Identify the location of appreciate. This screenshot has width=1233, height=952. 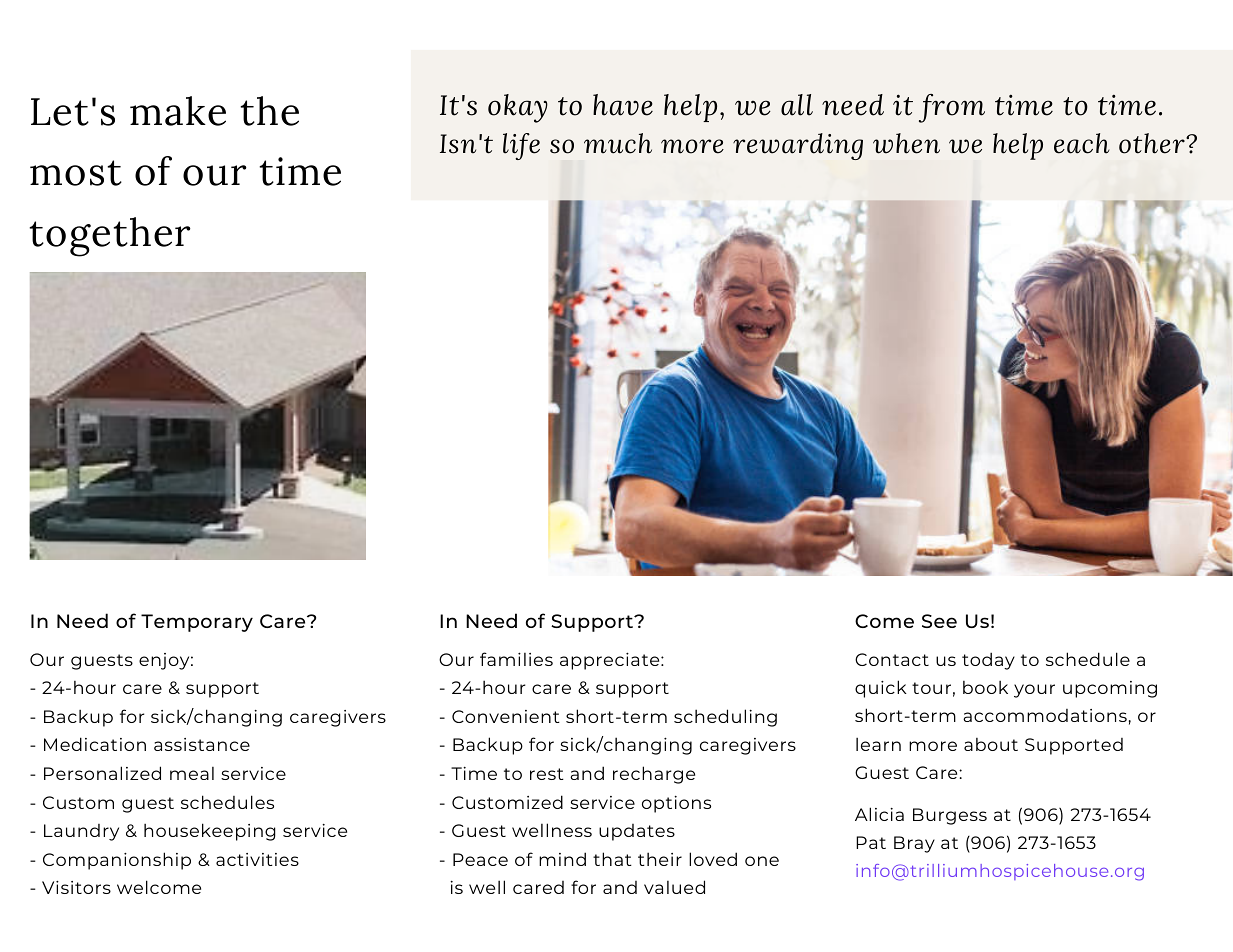
(611, 661).
